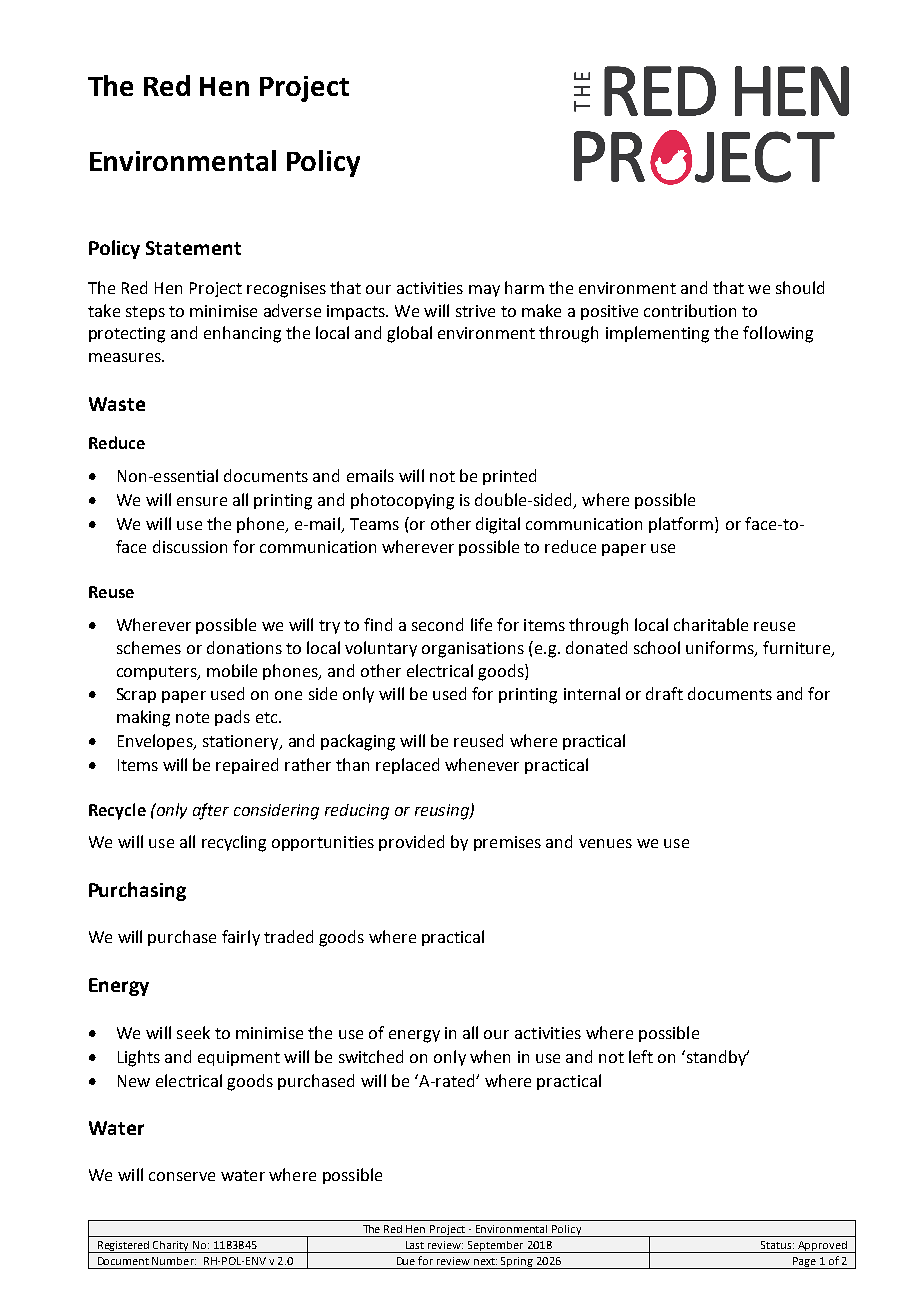 The width and height of the page is (924, 1308). Describe the element at coordinates (202, 501) in the page. I see `ensure` at that location.
